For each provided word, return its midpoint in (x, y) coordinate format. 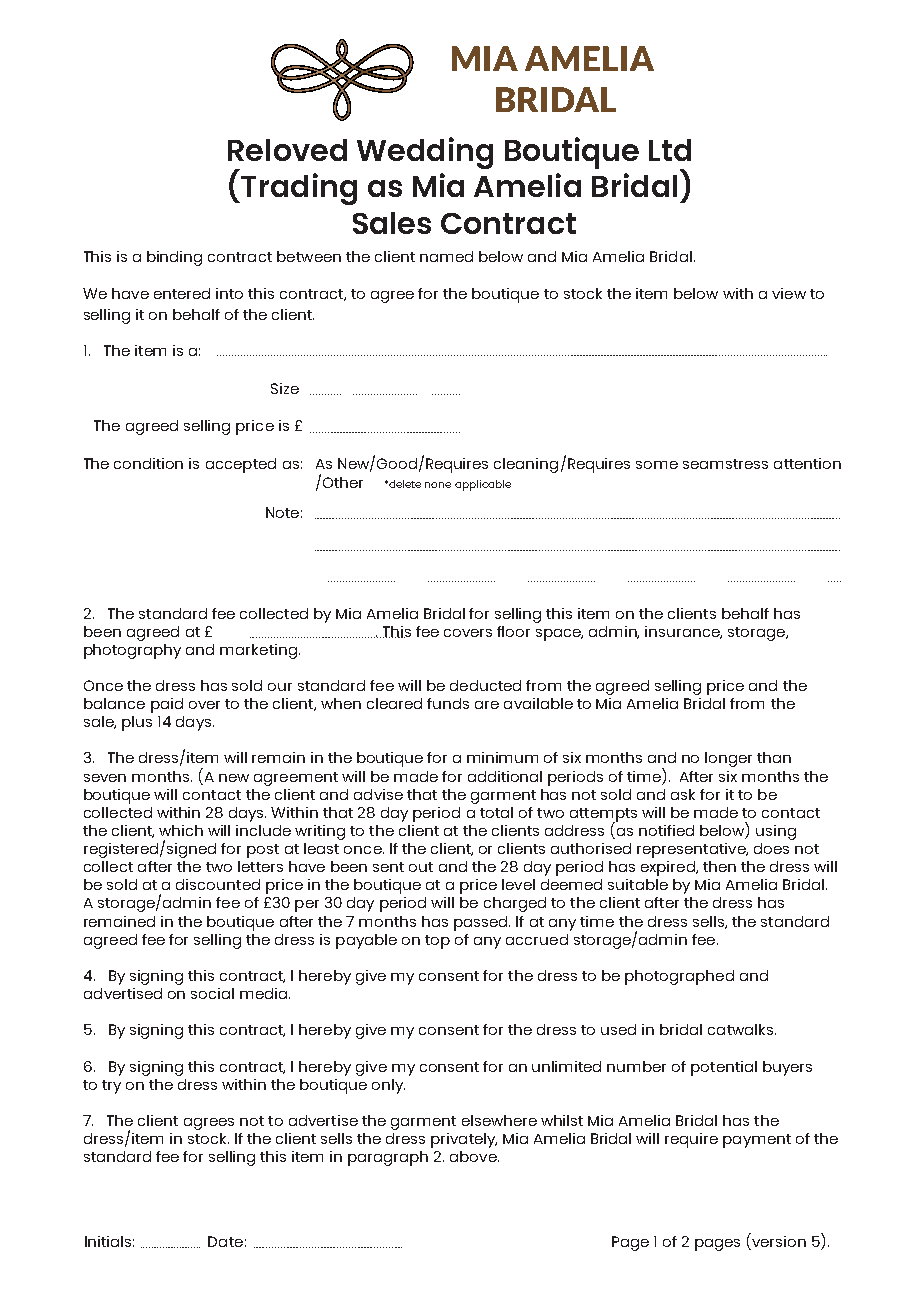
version (778, 1241)
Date (225, 1241)
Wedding (425, 153)
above (474, 1156)
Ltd (670, 150)
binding (174, 258)
